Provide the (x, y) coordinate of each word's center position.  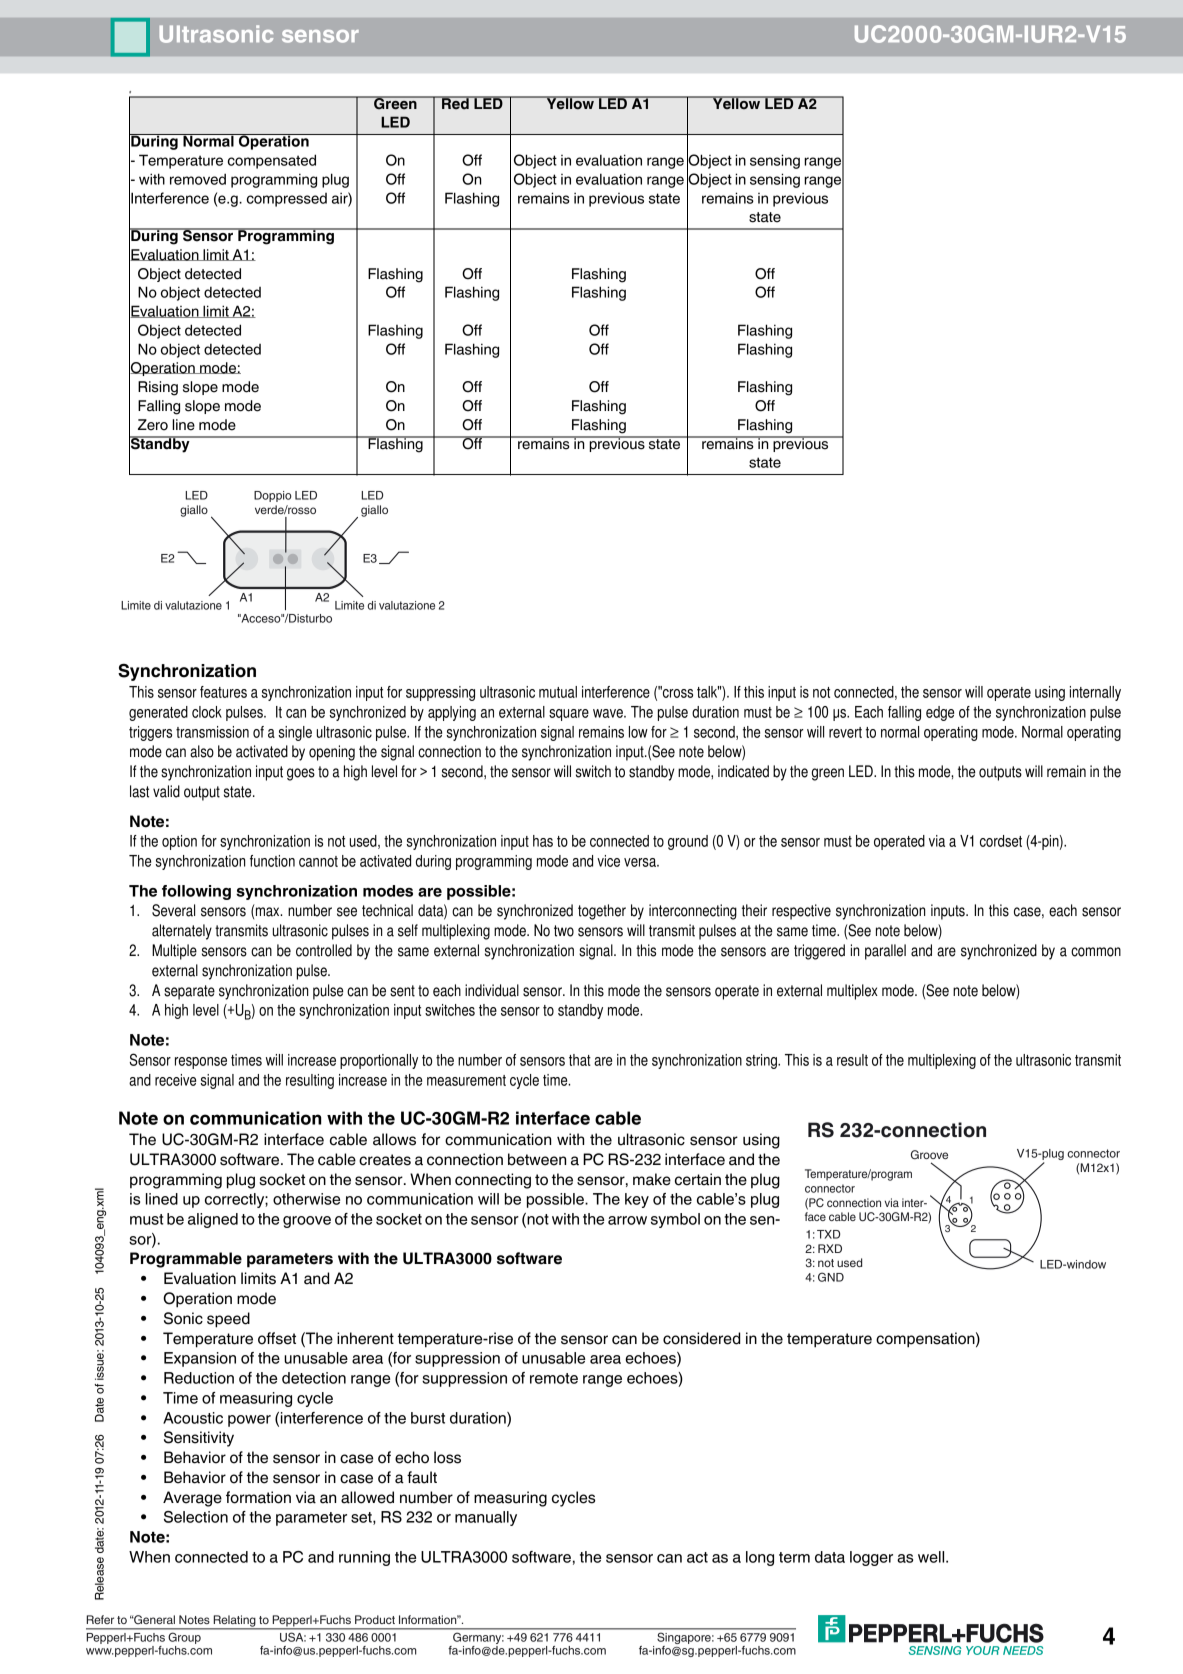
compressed (287, 200)
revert (845, 732)
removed (198, 179)
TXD (828, 1234)
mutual (558, 692)
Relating (234, 1622)
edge (940, 713)
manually (486, 1518)
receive (175, 1080)
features (223, 692)
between (537, 1159)
